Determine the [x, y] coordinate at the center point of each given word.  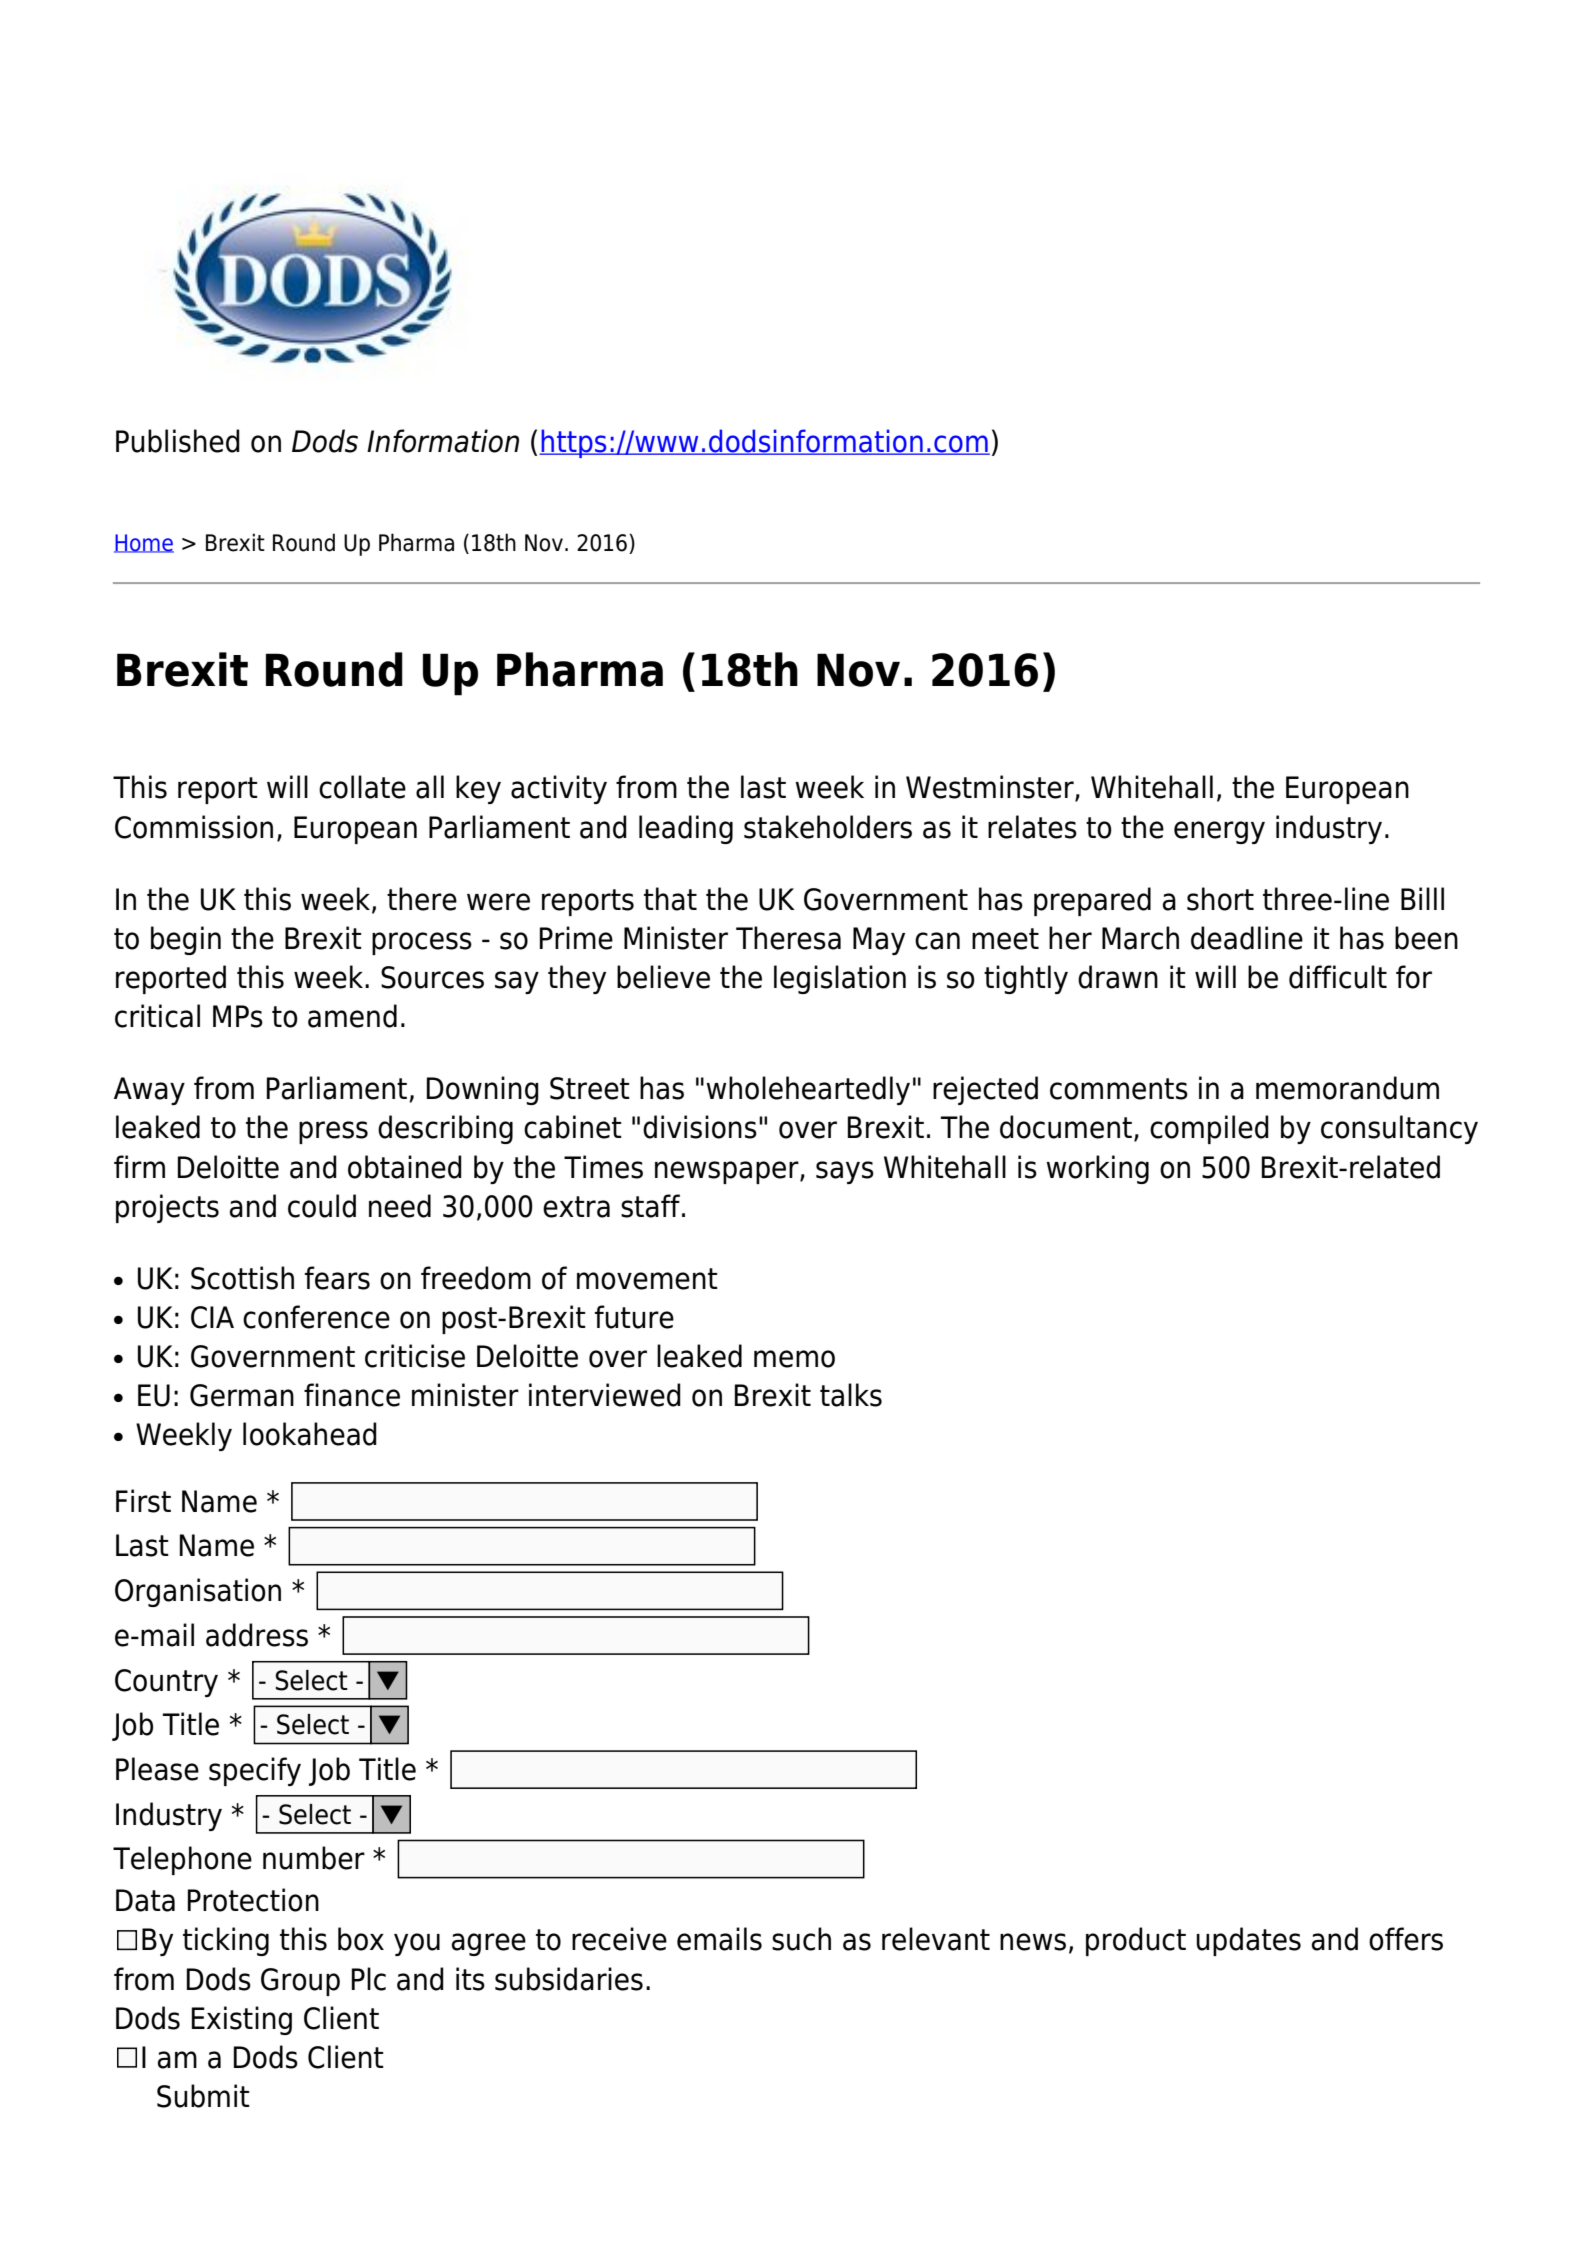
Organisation [198, 1592]
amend [352, 1016]
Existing [242, 2020]
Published [178, 441]
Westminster [991, 788]
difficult [1338, 977]
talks [851, 1395]
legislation [840, 979]
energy [1219, 832]
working [1097, 1169]
